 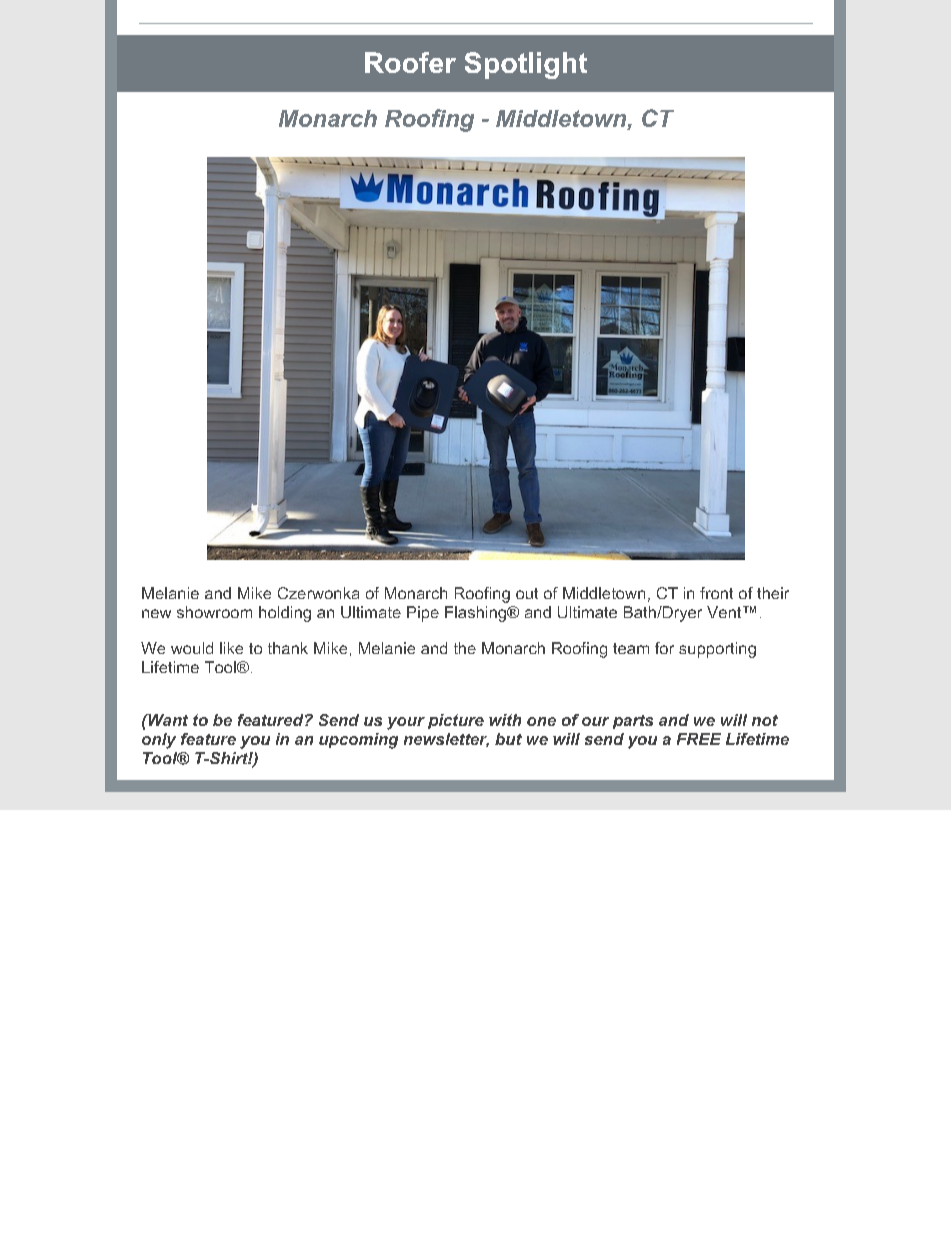 I want to click on front, so click(x=716, y=593).
